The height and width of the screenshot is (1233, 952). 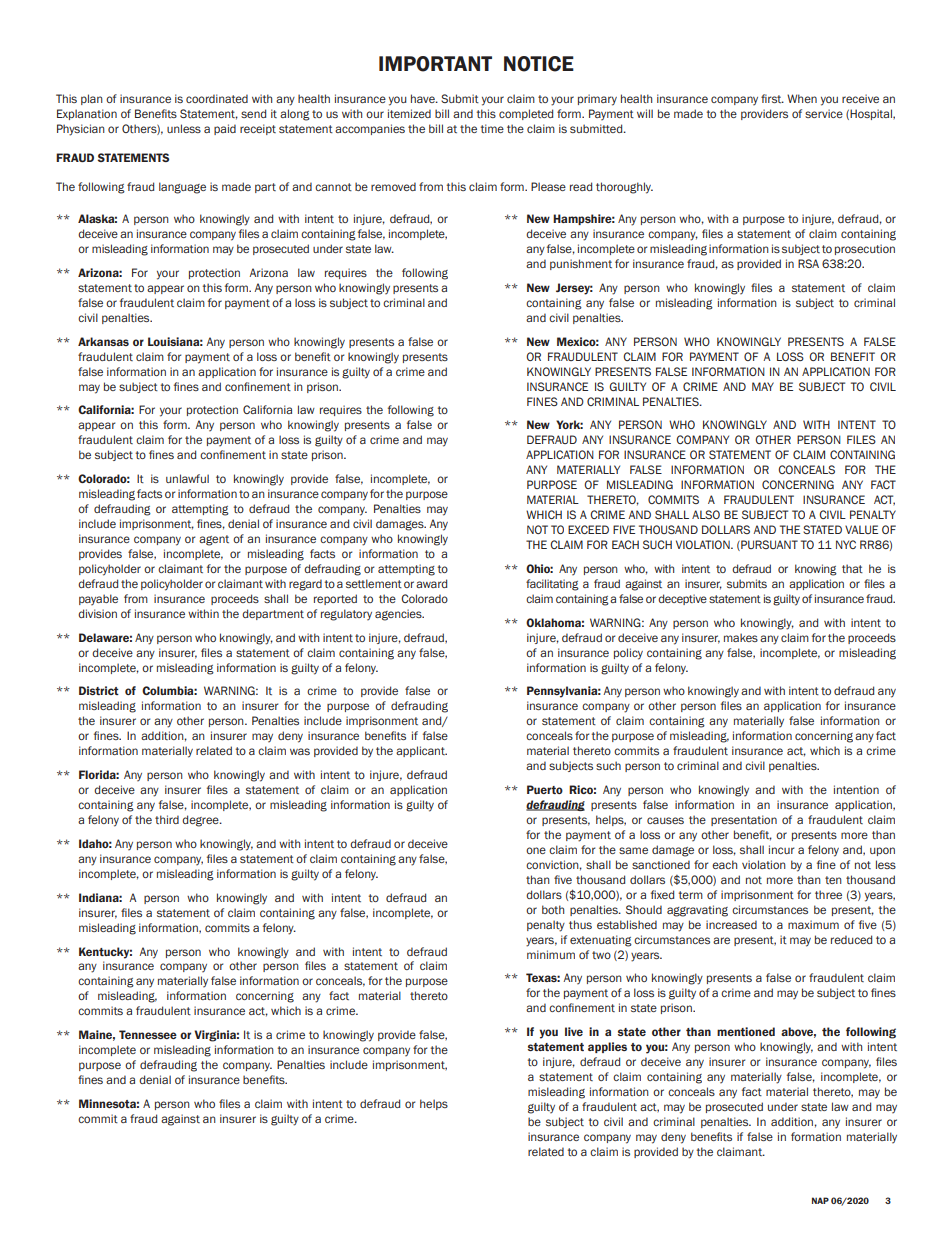 I want to click on first, so click(x=772, y=98).
